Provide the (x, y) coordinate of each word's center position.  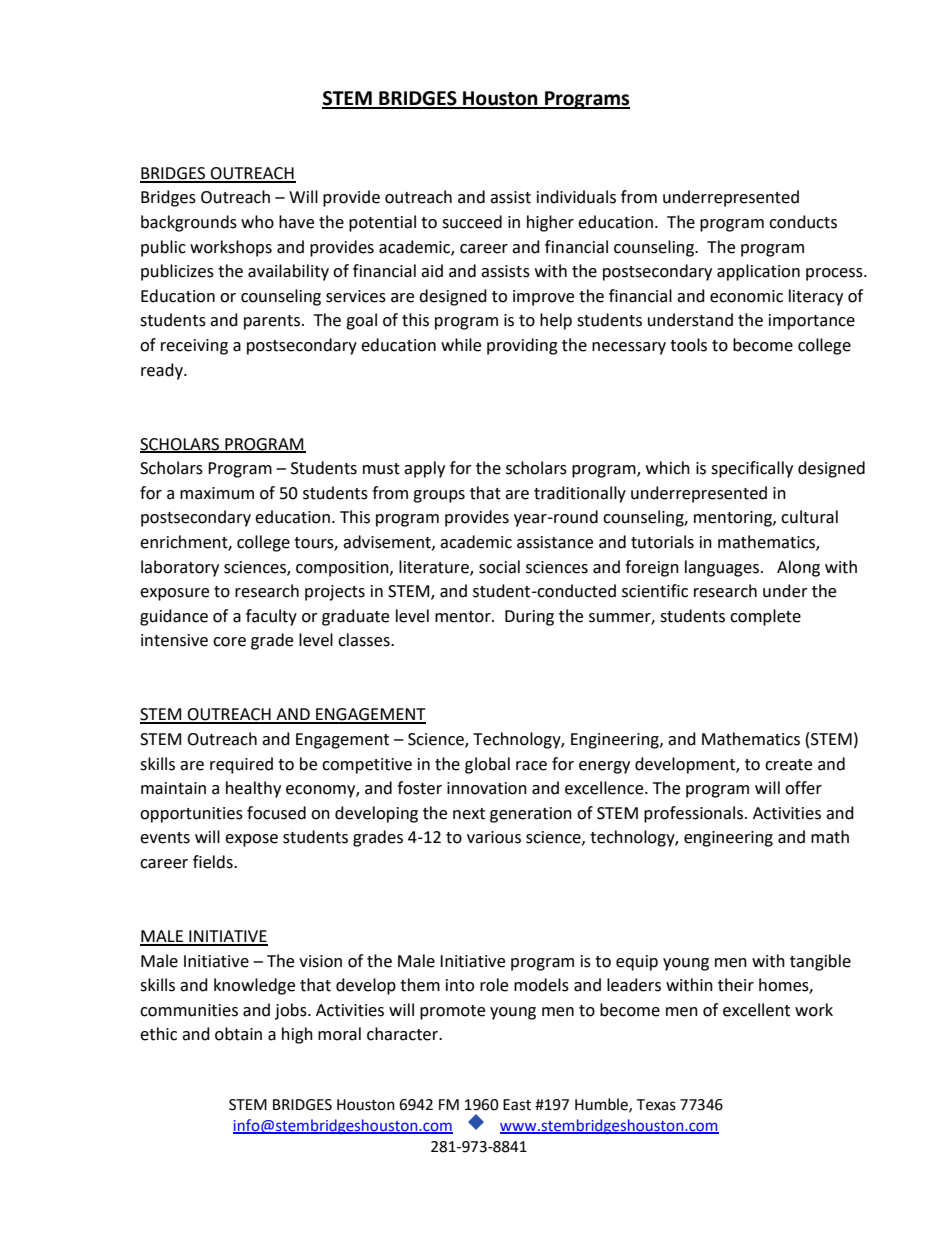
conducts (803, 222)
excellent (756, 1010)
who (257, 222)
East (517, 1105)
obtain (238, 1034)
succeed (472, 222)
